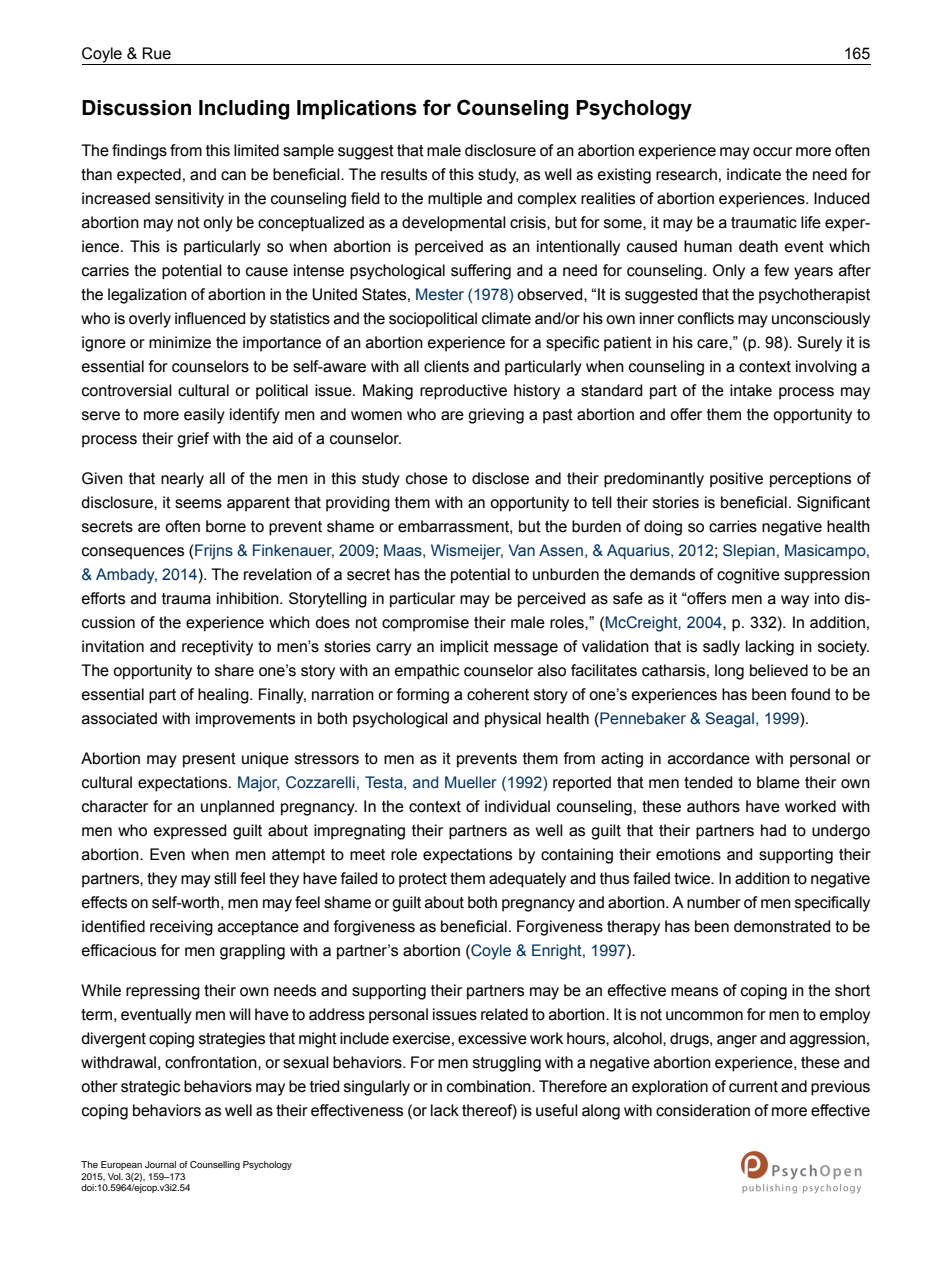 The image size is (952, 1270). What do you see at coordinates (156, 53) in the screenshot?
I see `Rue` at bounding box center [156, 53].
